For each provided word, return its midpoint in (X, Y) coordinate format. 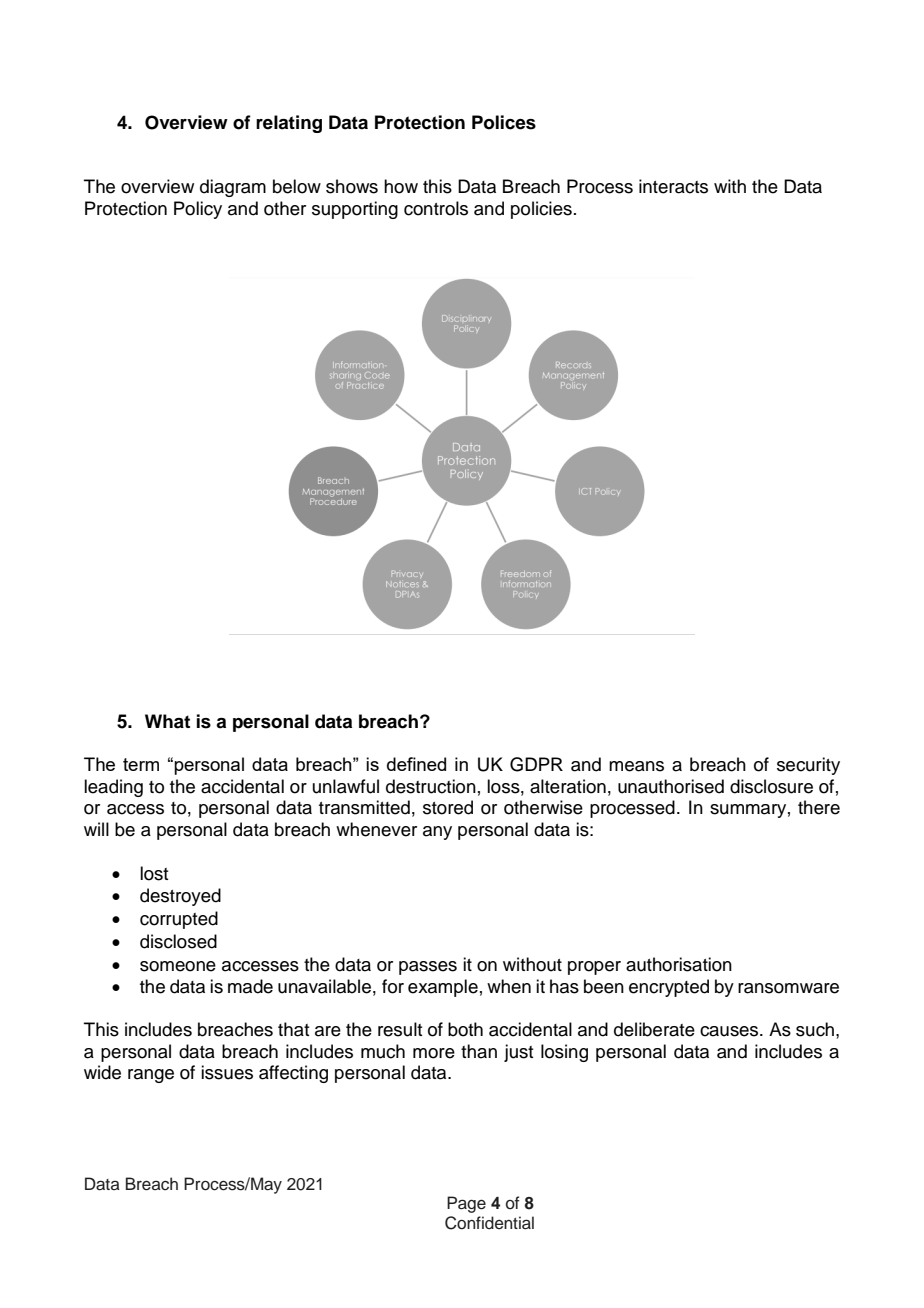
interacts (673, 186)
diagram (233, 188)
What (167, 721)
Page (466, 1204)
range (151, 1076)
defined (416, 764)
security (808, 766)
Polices (504, 122)
